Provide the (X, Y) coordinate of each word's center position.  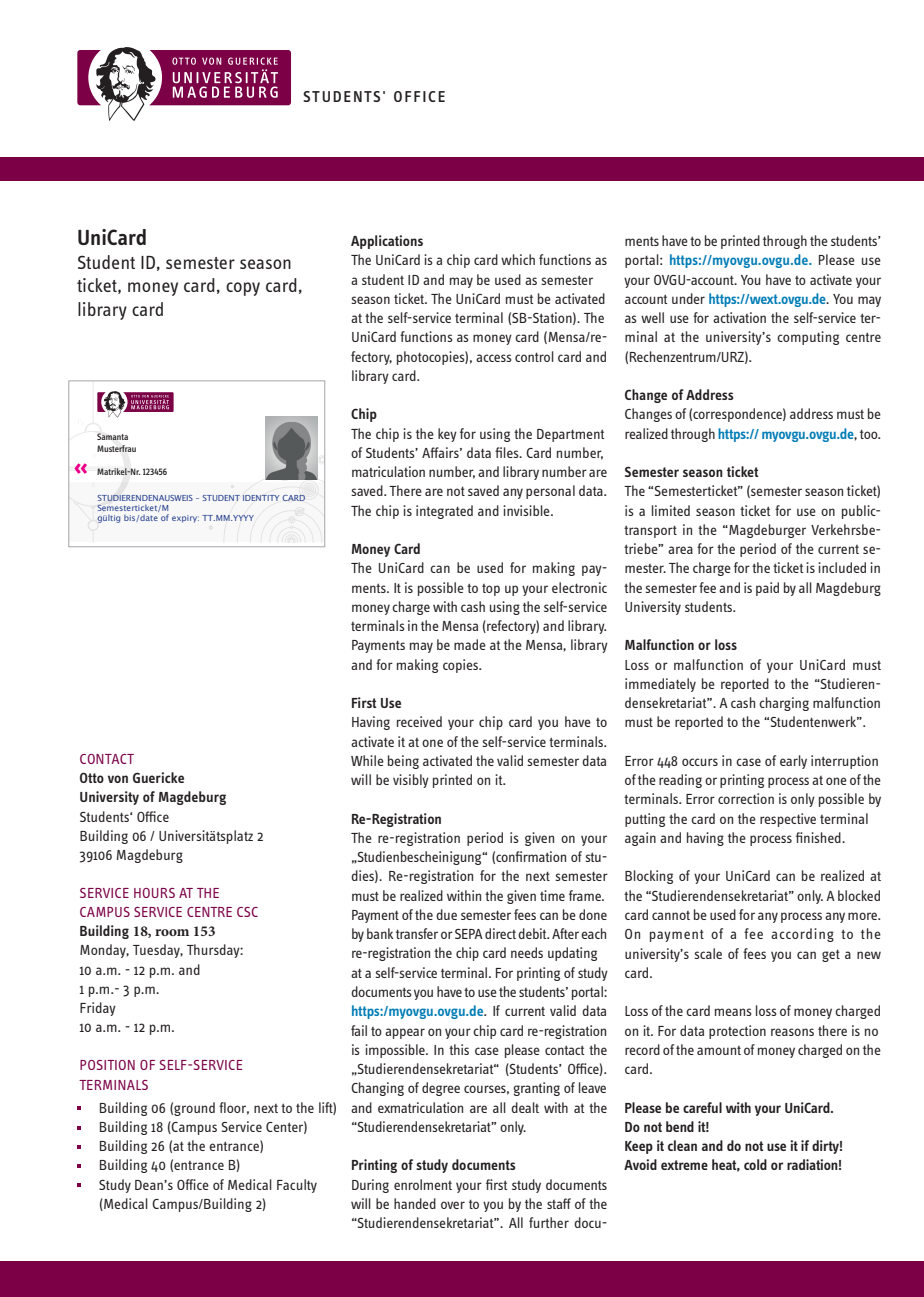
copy (243, 289)
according (802, 935)
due (446, 914)
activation (739, 317)
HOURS (154, 893)
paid (767, 589)
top (491, 590)
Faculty (297, 1186)
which (518, 259)
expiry (185, 519)
